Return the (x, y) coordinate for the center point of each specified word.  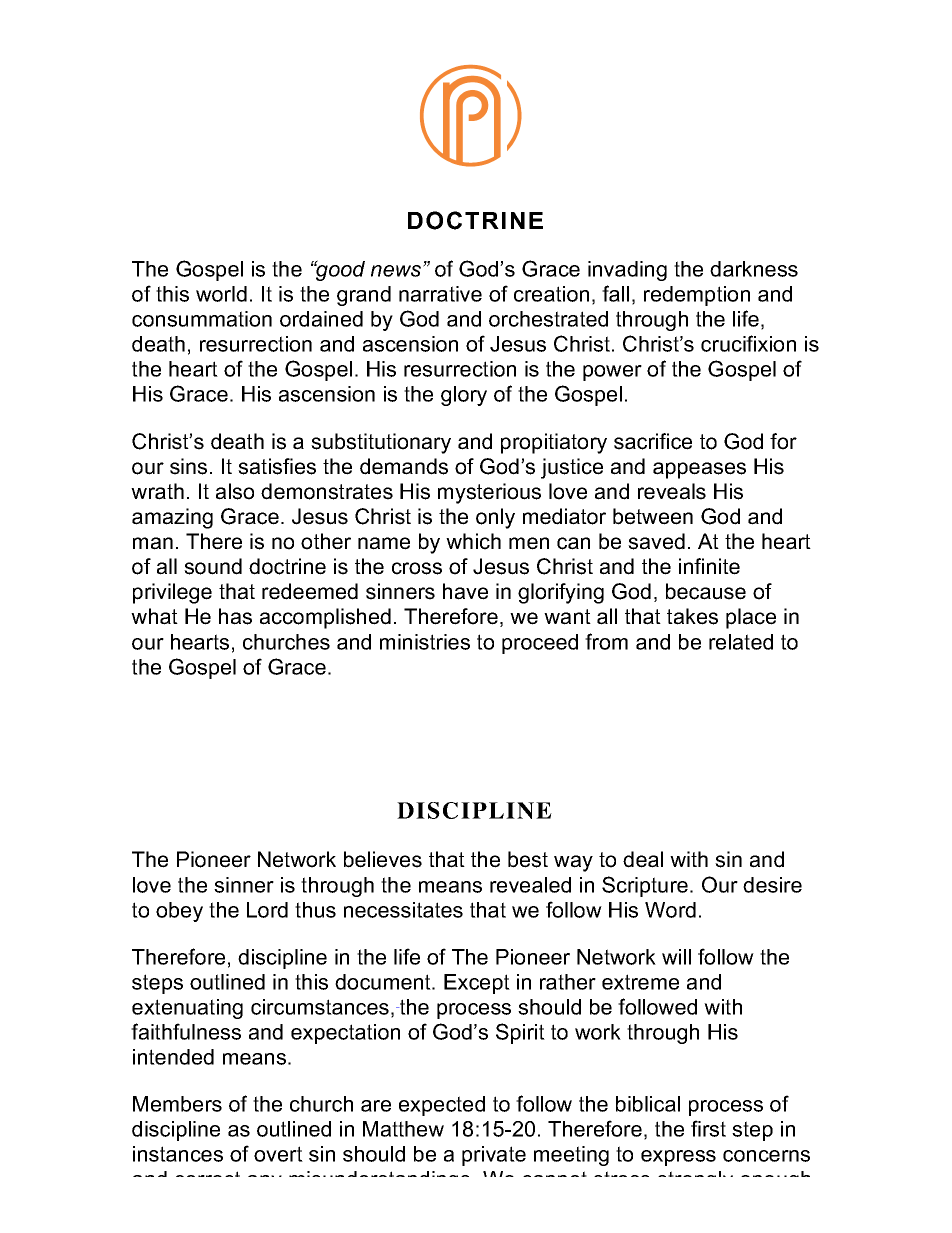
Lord (267, 910)
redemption (697, 296)
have (465, 591)
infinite (709, 566)
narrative (440, 294)
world (221, 294)
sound (213, 566)
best (528, 859)
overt (278, 1154)
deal (643, 859)
